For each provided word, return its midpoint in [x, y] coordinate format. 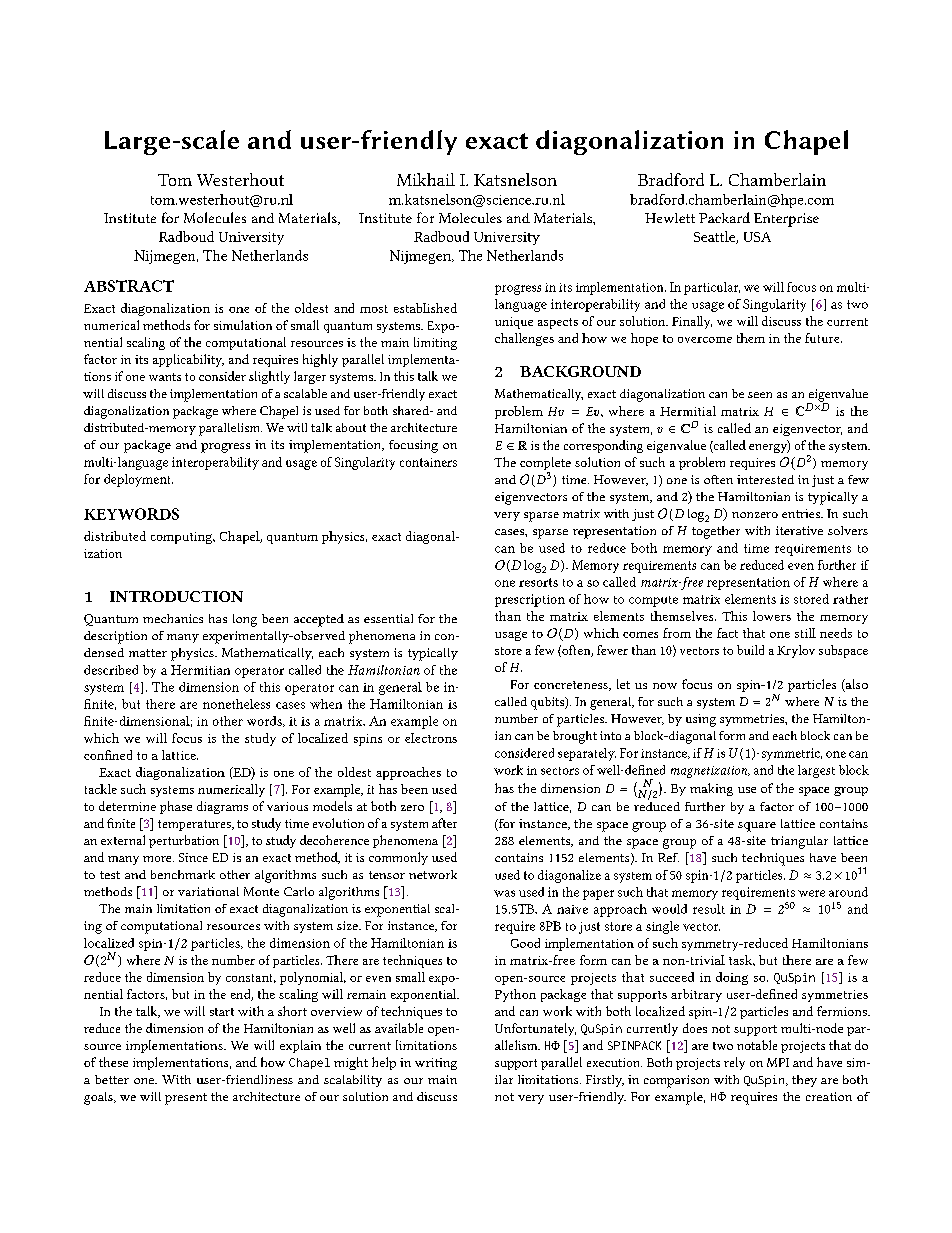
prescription [530, 600]
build [750, 650]
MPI [778, 1062]
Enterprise [786, 220]
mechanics [173, 618]
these [113, 1062]
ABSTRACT [129, 286]
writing [436, 1064]
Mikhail [426, 179]
